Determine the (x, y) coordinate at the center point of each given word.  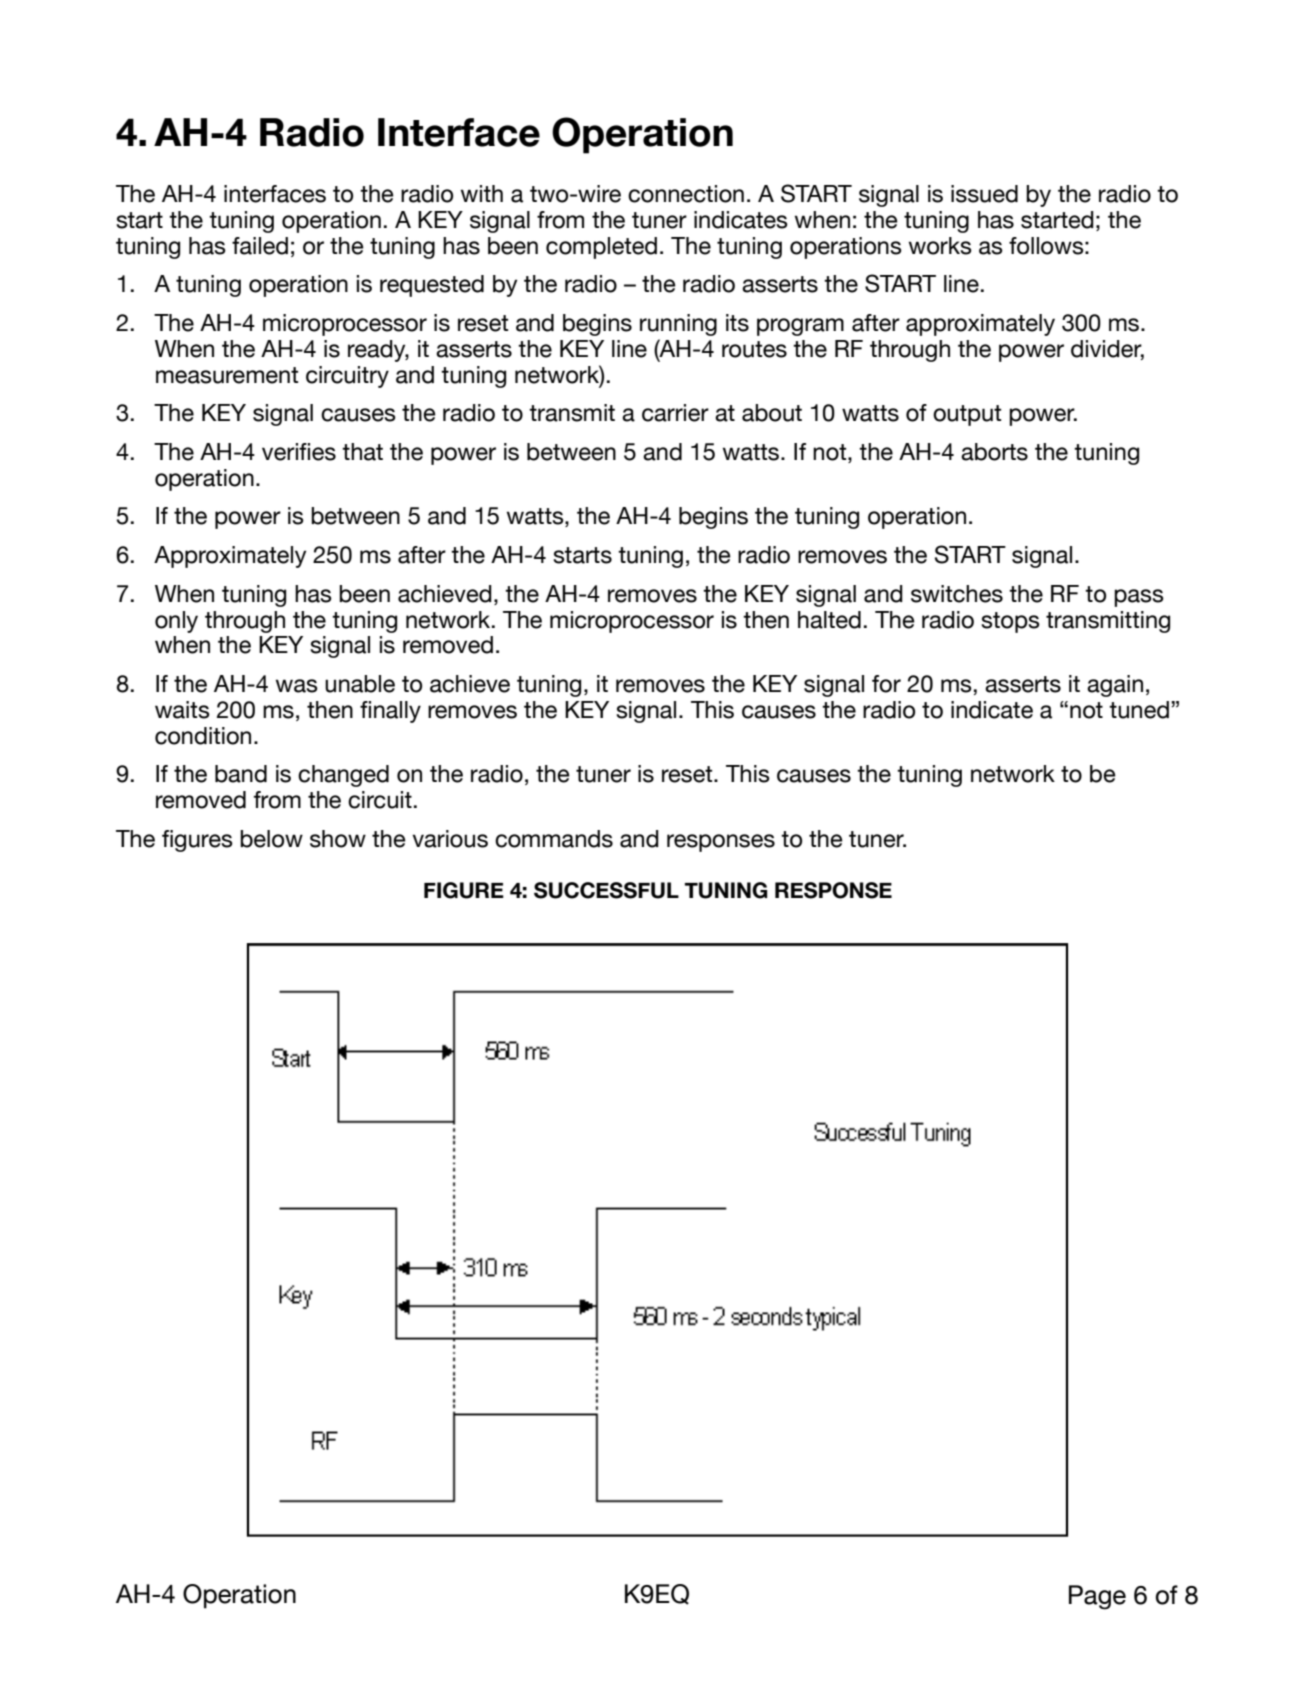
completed (601, 248)
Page (1097, 1597)
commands (554, 839)
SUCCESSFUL (606, 890)
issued (984, 194)
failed (260, 246)
